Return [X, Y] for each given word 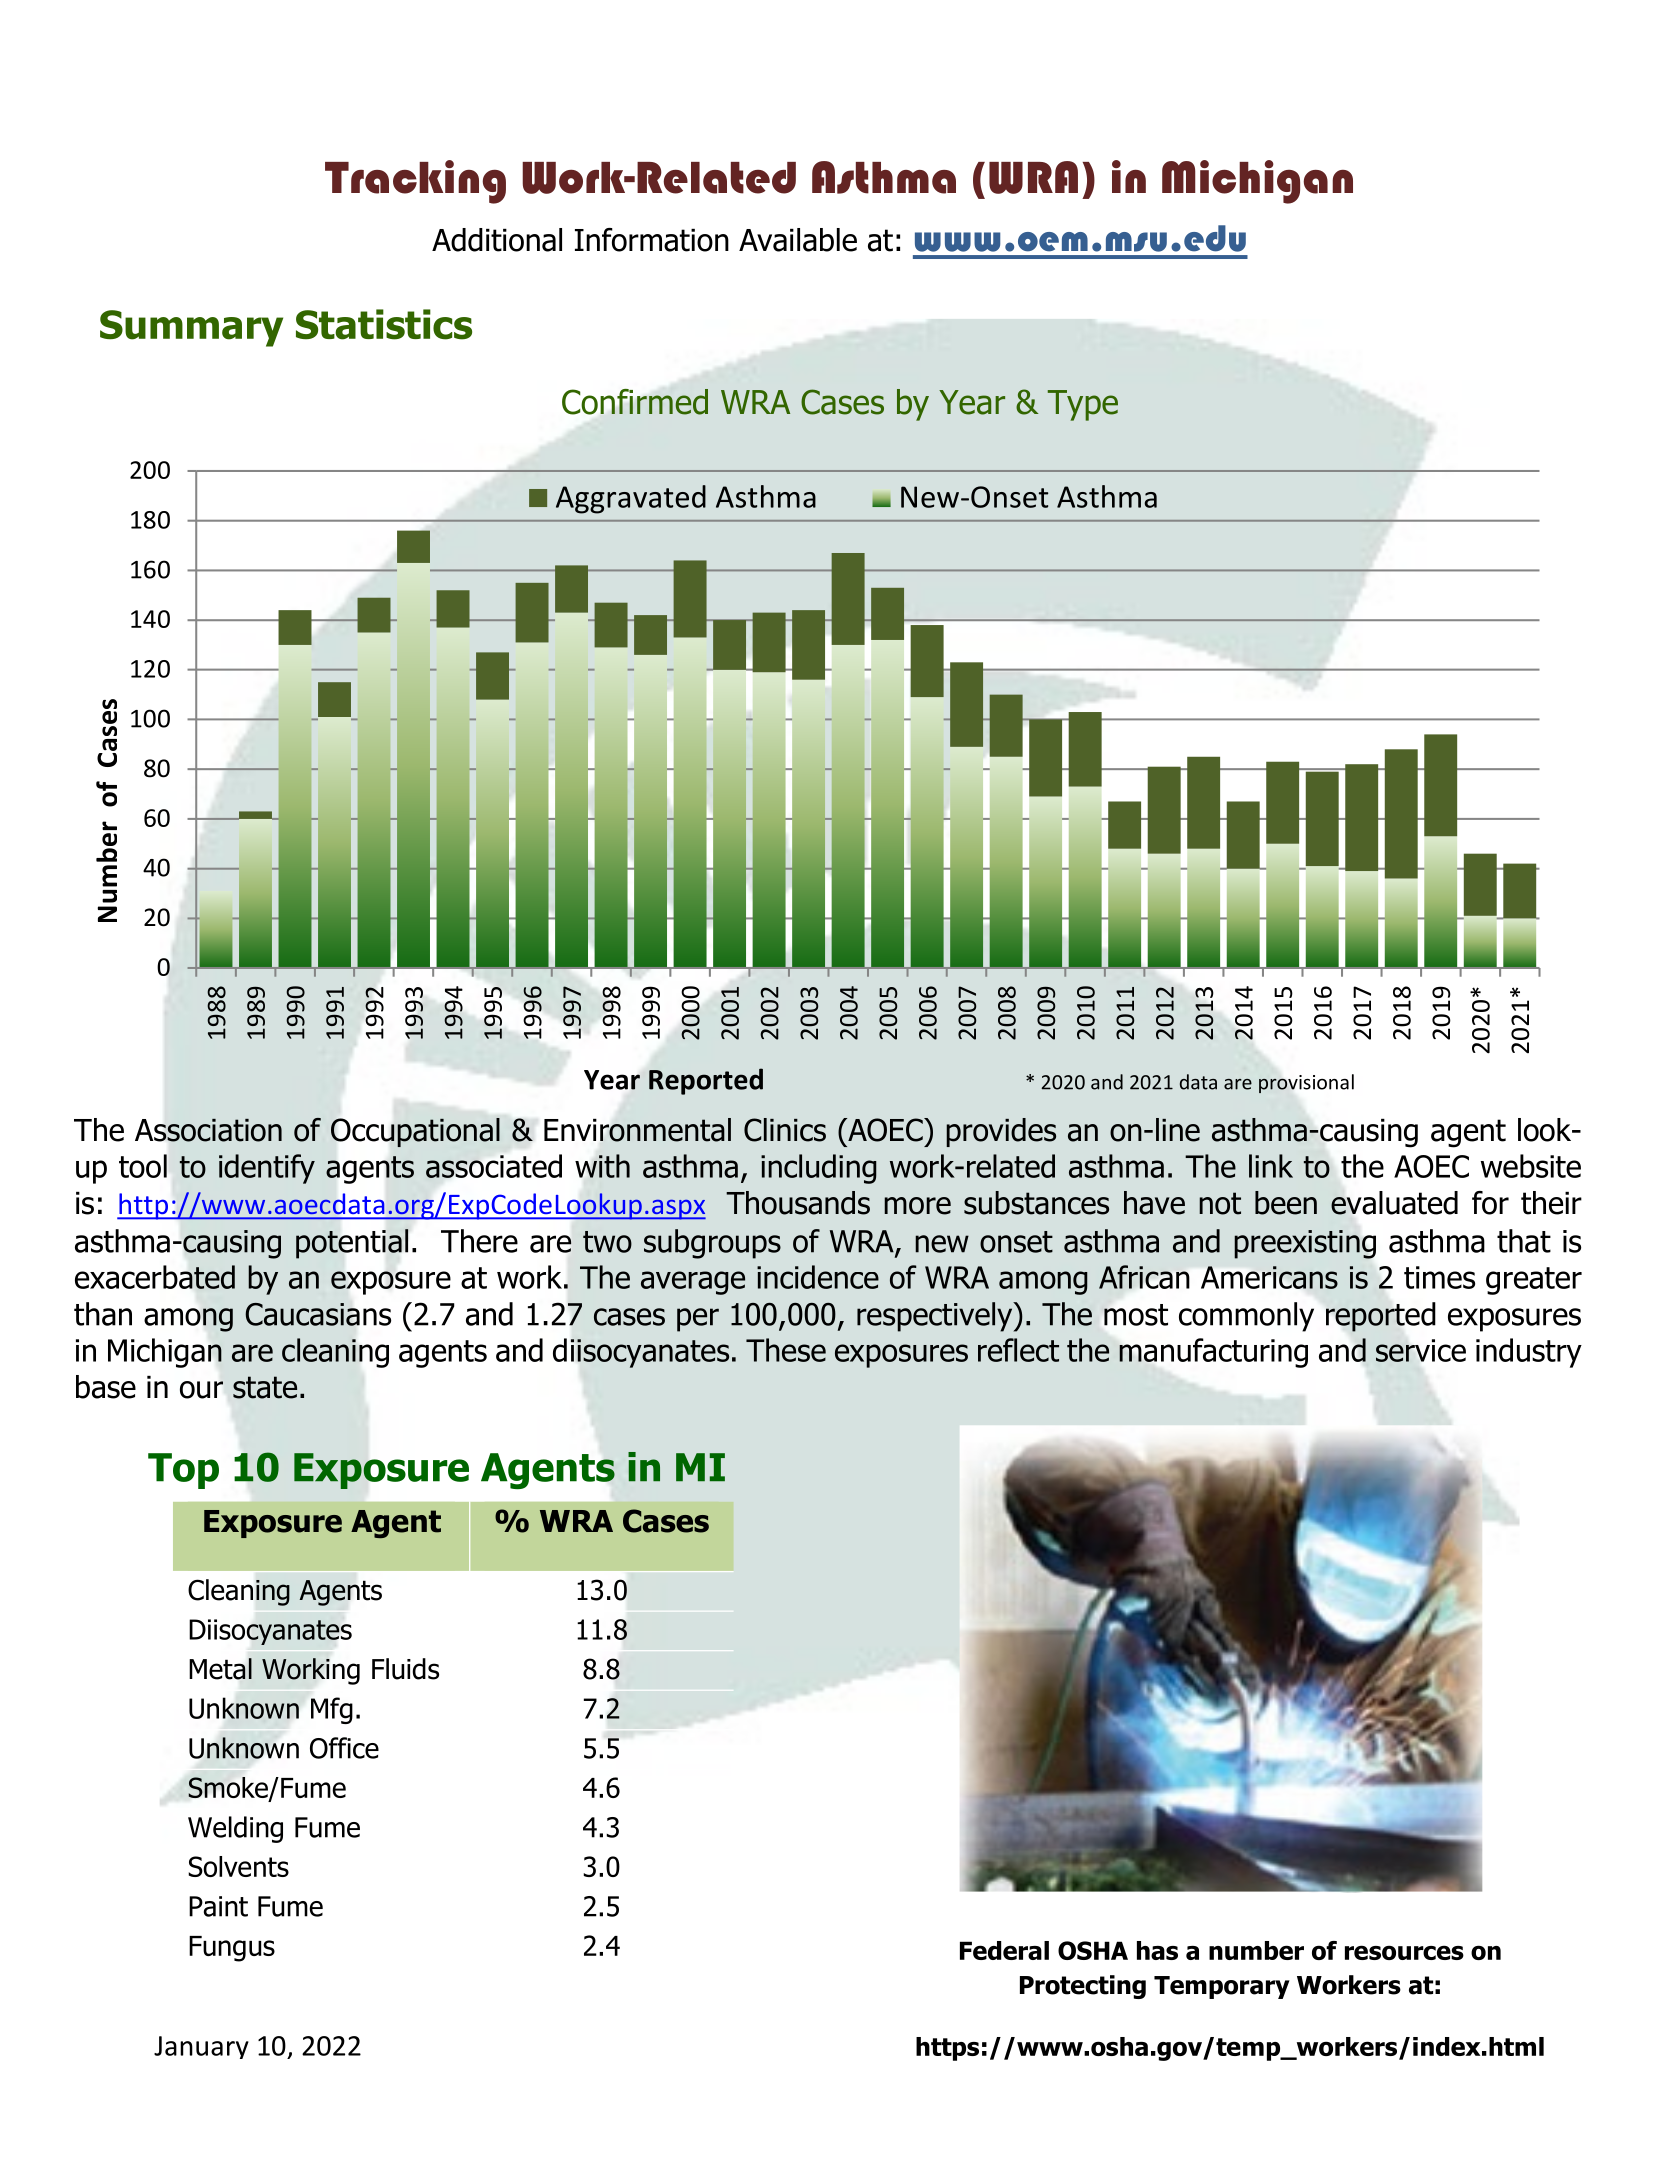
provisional [1306, 1084]
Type [1083, 405]
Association [208, 1130]
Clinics [785, 1130]
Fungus [232, 1949]
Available [798, 240]
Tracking [415, 182]
